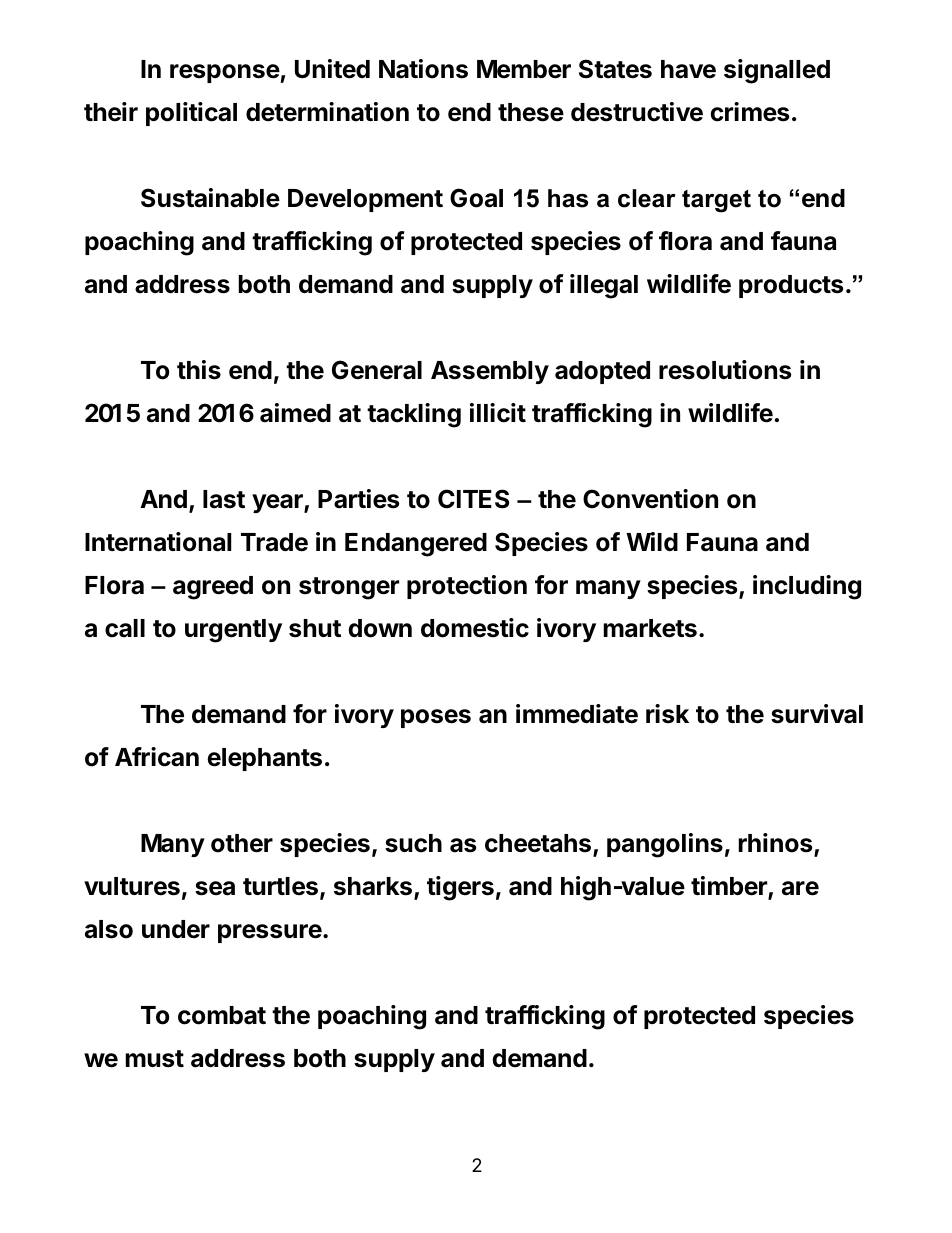  Describe the element at coordinates (436, 718) in the page. I see `poses` at that location.
